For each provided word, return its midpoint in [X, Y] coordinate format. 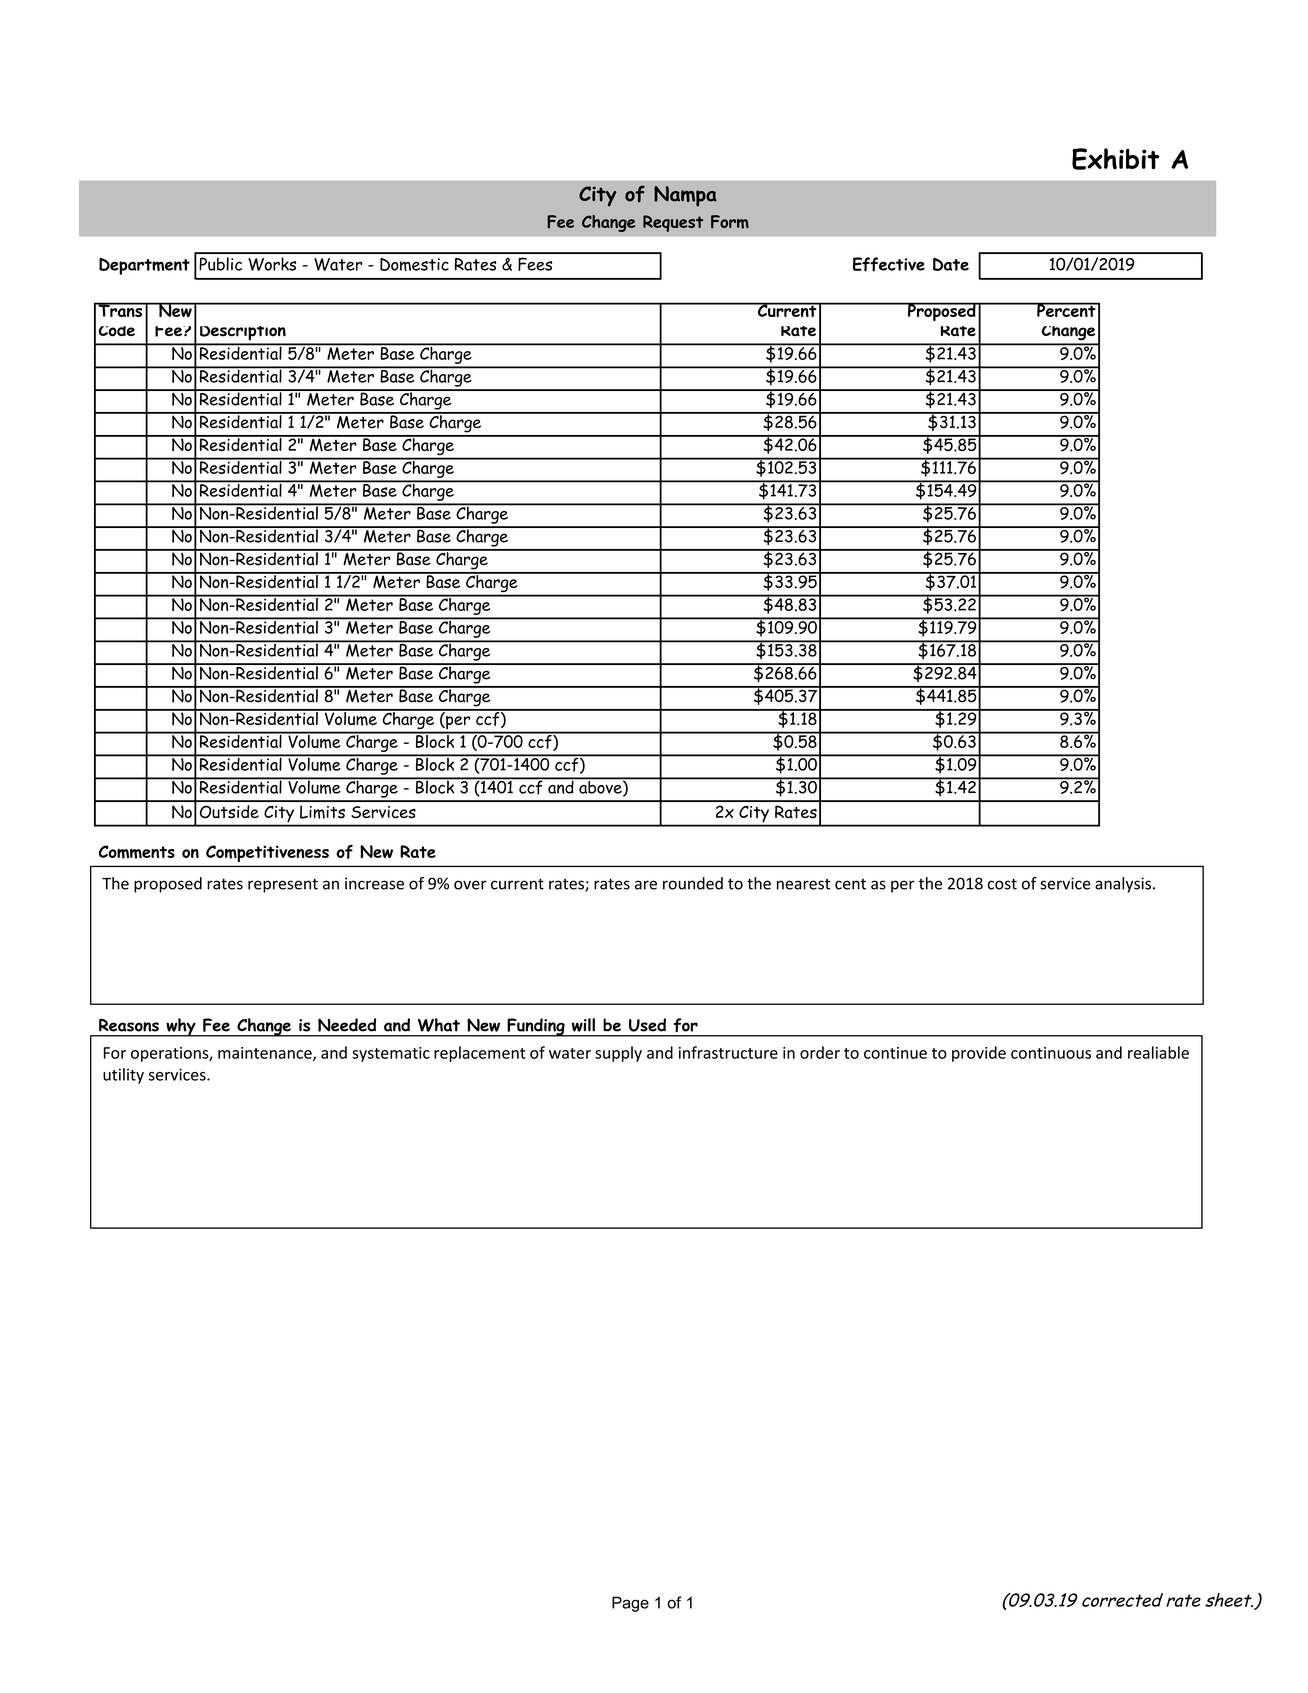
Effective [889, 264]
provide [979, 1054]
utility [123, 1076]
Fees [535, 264]
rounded [693, 883]
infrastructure [728, 1052]
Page [630, 1604]
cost [1002, 884]
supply [618, 1054]
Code [116, 331]
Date [951, 264]
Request [673, 223]
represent [283, 885]
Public [220, 264]
